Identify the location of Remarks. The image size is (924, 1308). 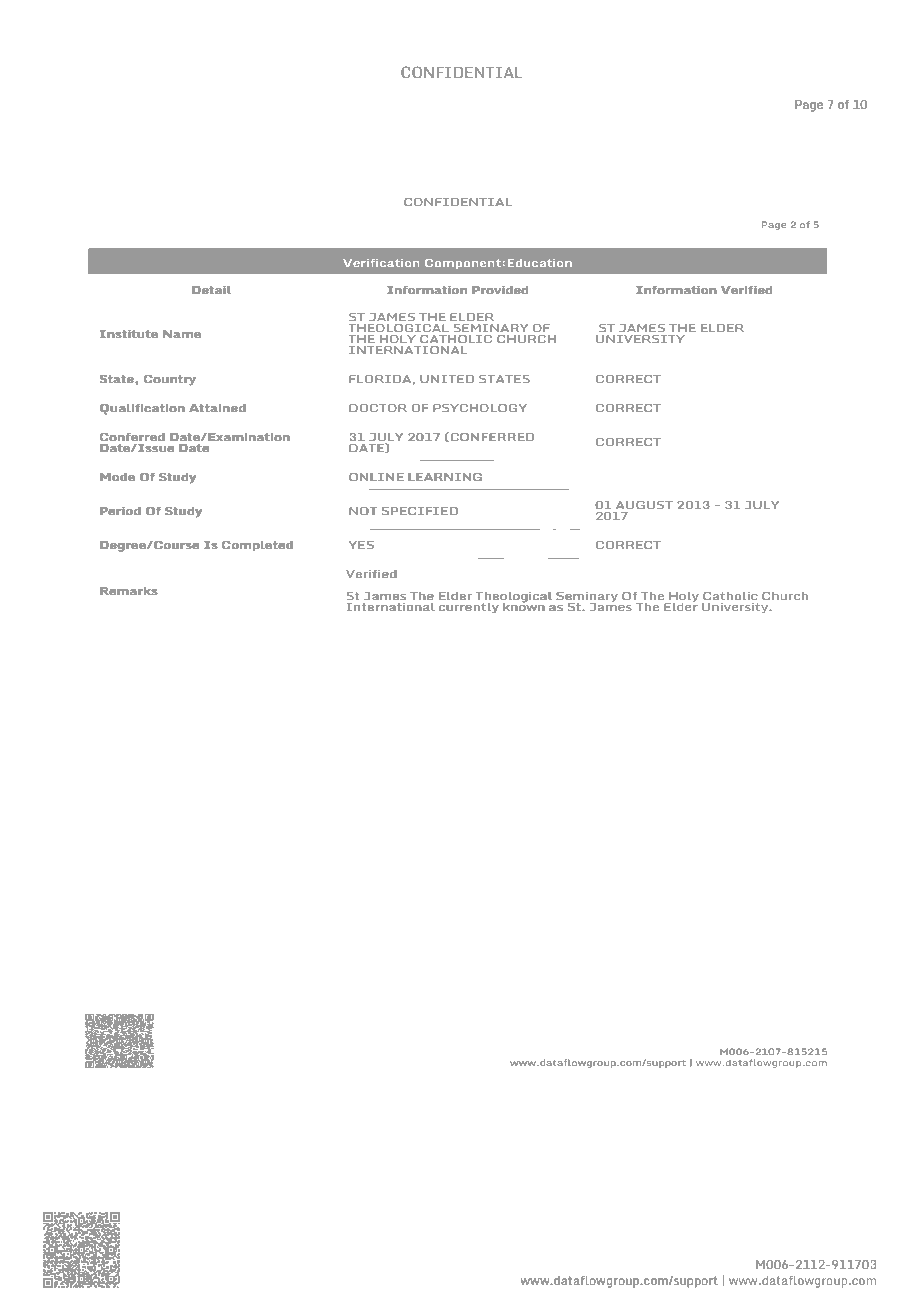
(128, 591).
